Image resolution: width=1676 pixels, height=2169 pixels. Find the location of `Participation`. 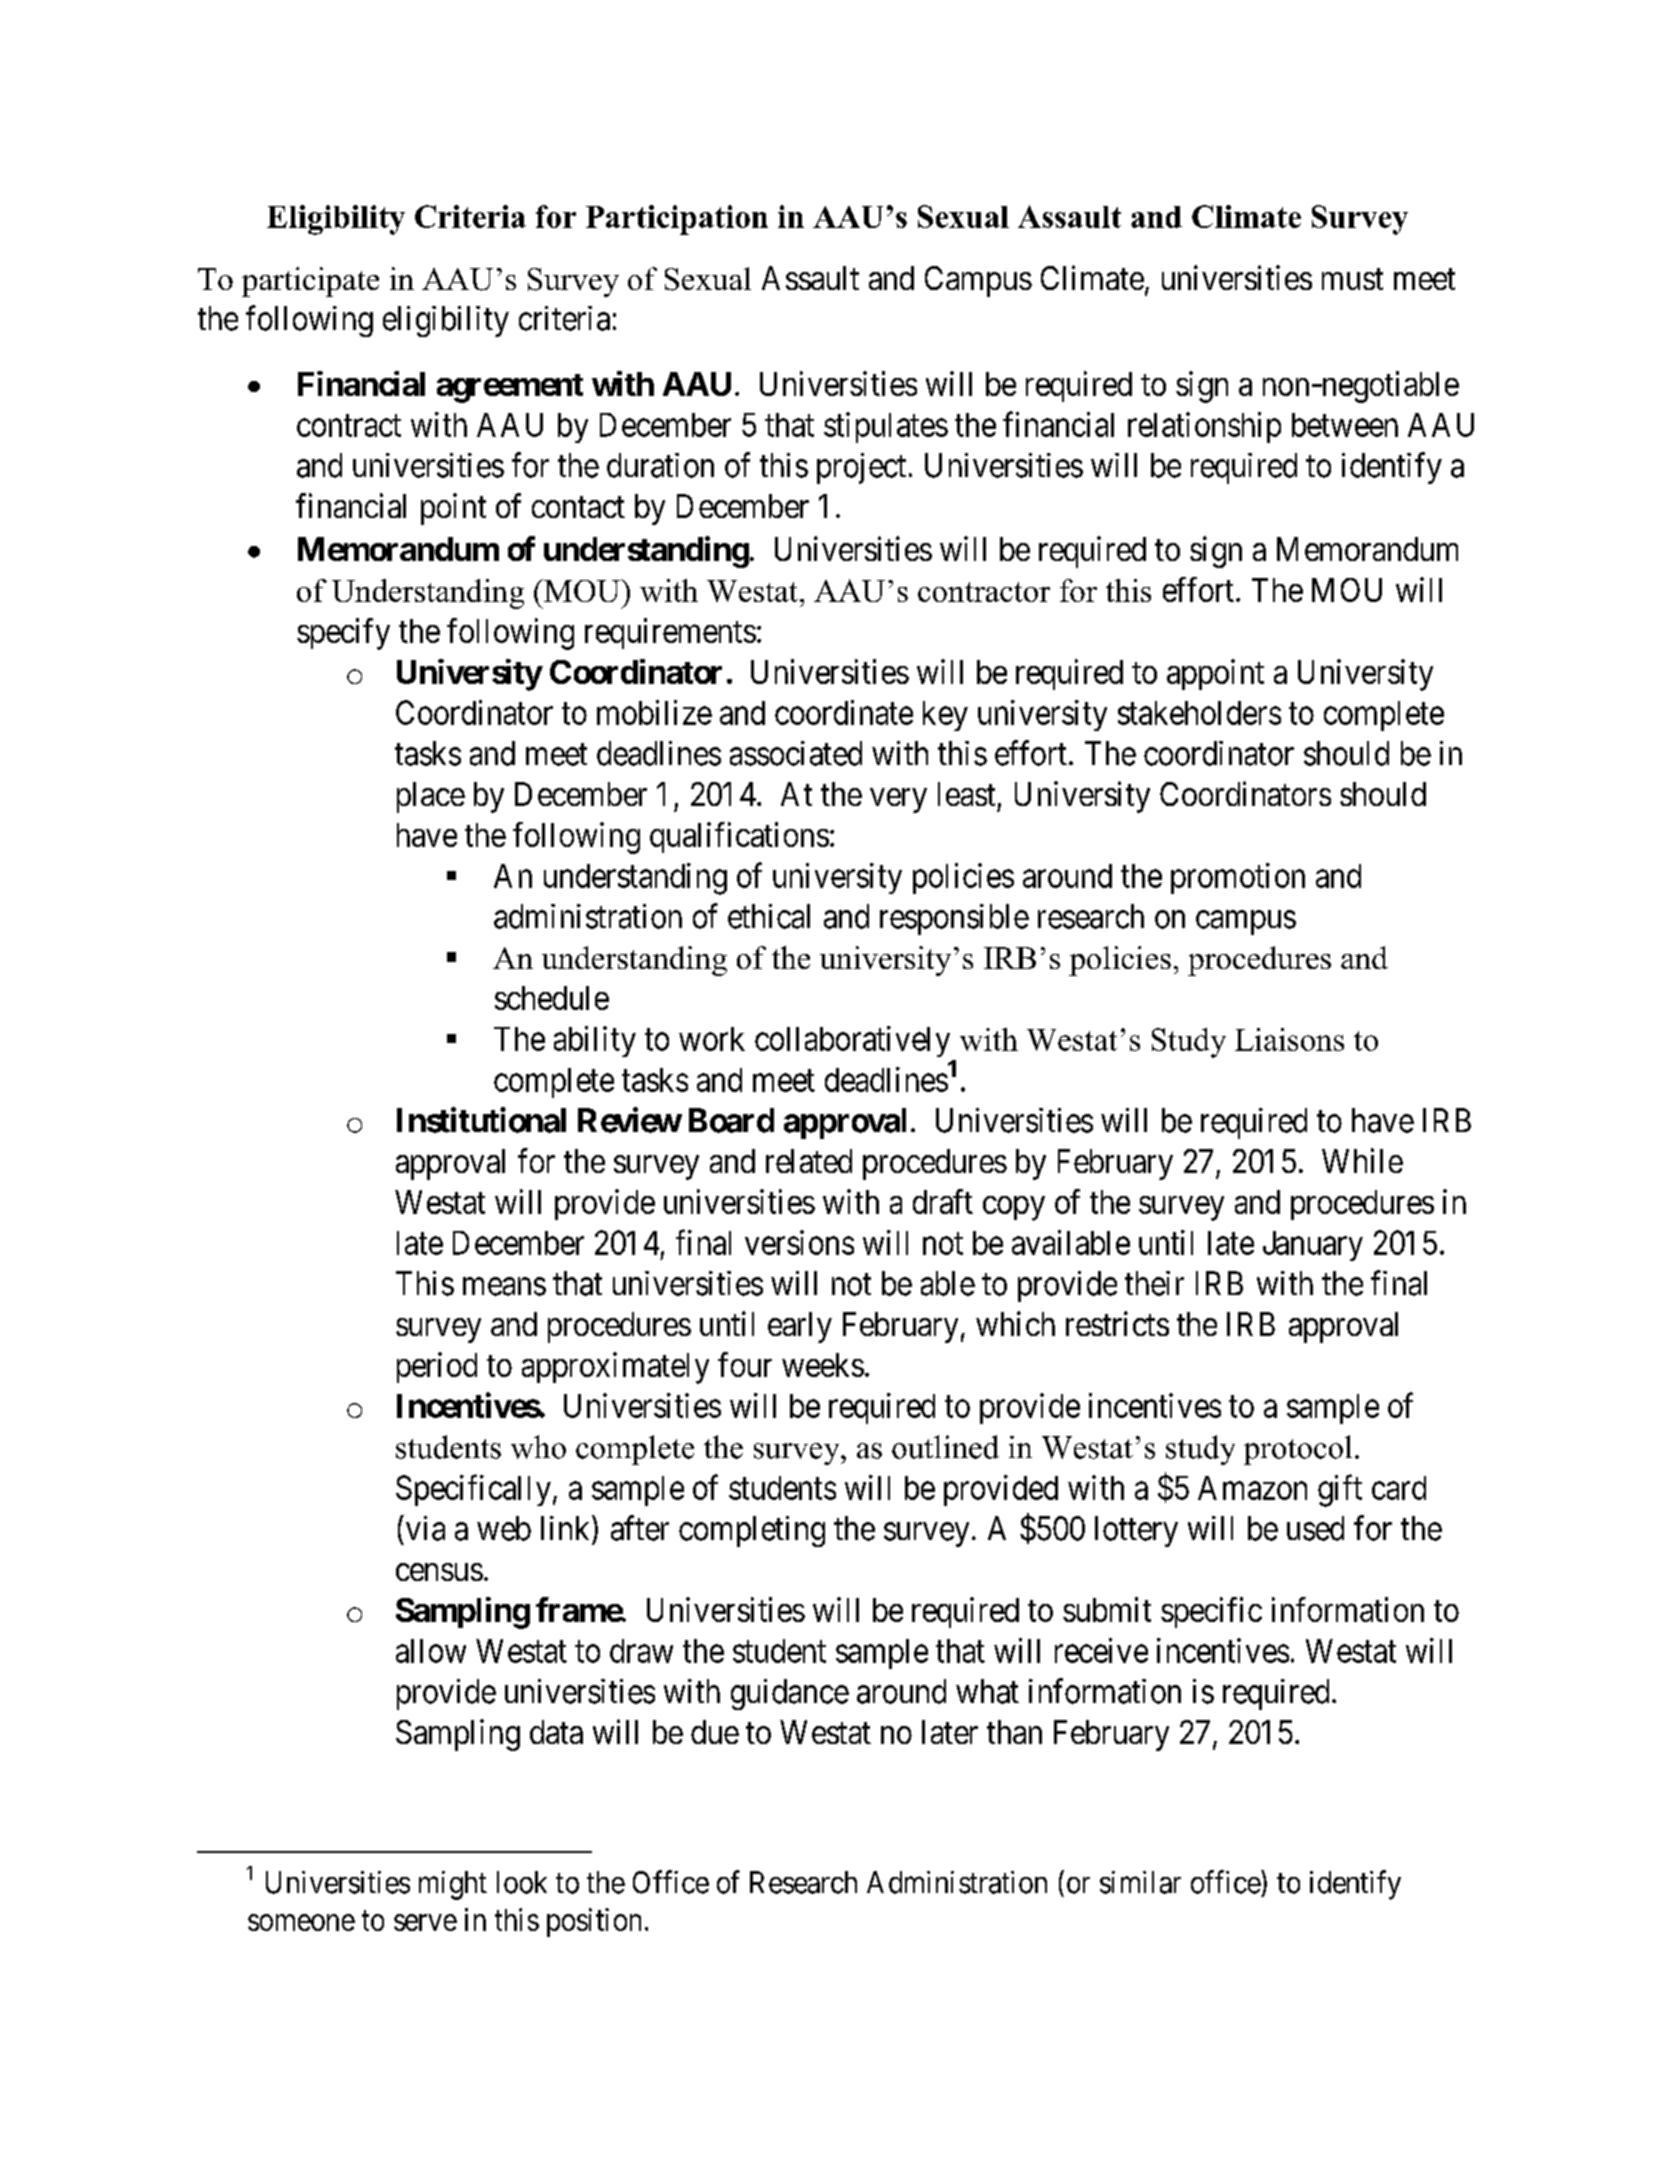

Participation is located at coordinates (677, 220).
